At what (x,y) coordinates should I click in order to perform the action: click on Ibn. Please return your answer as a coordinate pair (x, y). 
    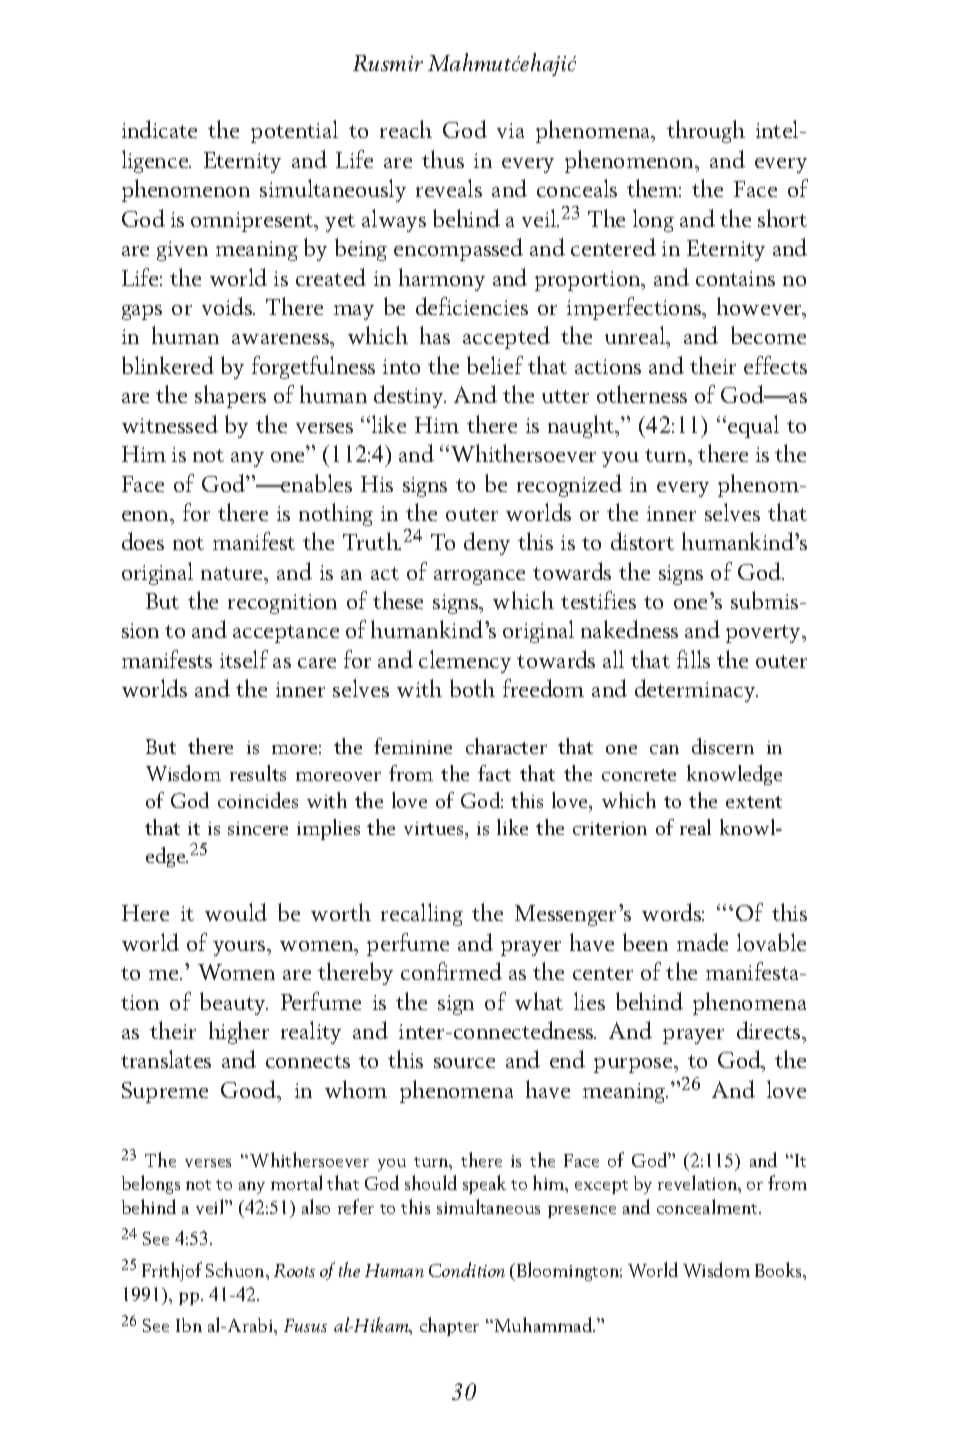
    Looking at the image, I should click on (189, 1325).
